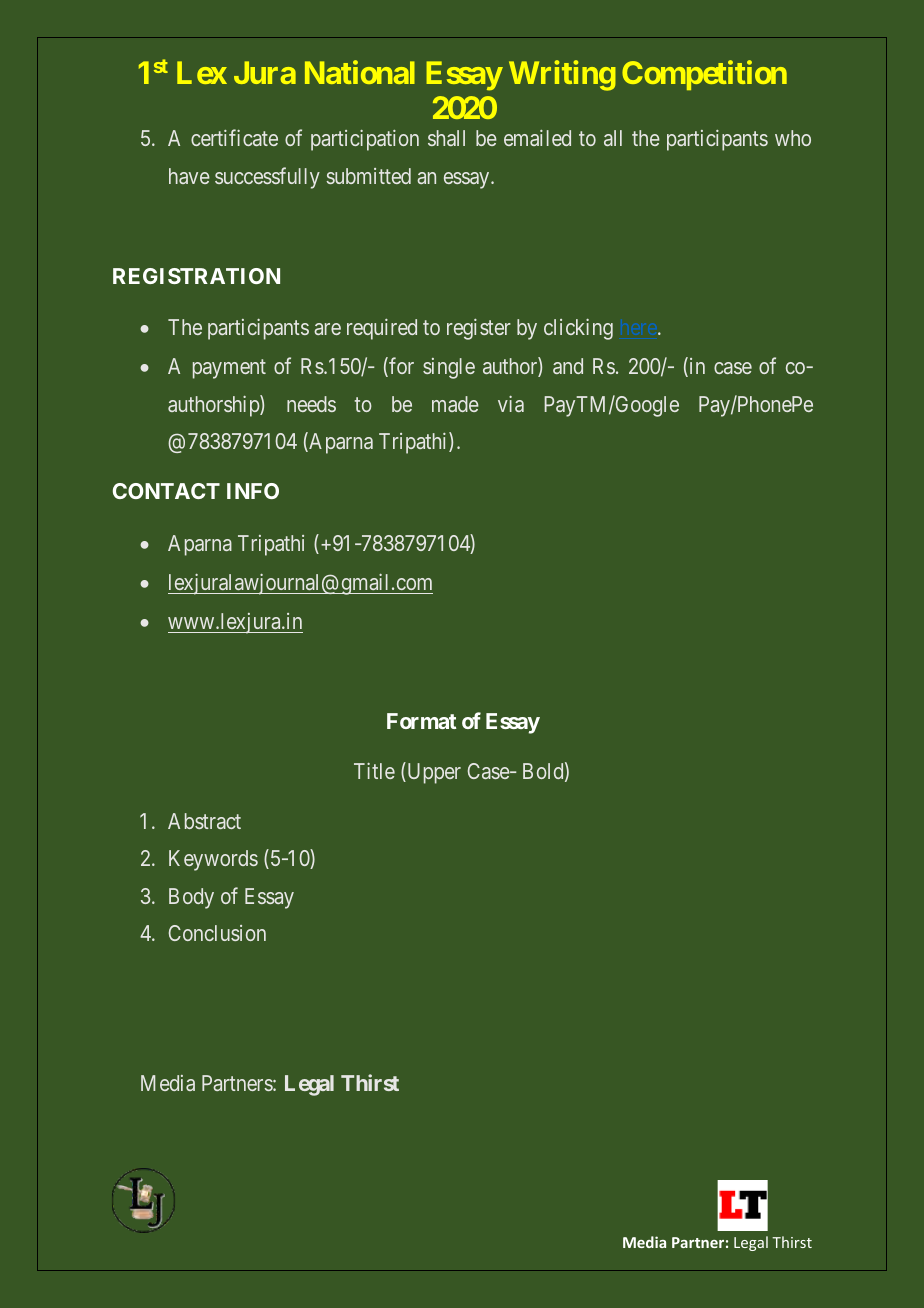  Describe the element at coordinates (421, 721) in the screenshot. I see `Format` at that location.
